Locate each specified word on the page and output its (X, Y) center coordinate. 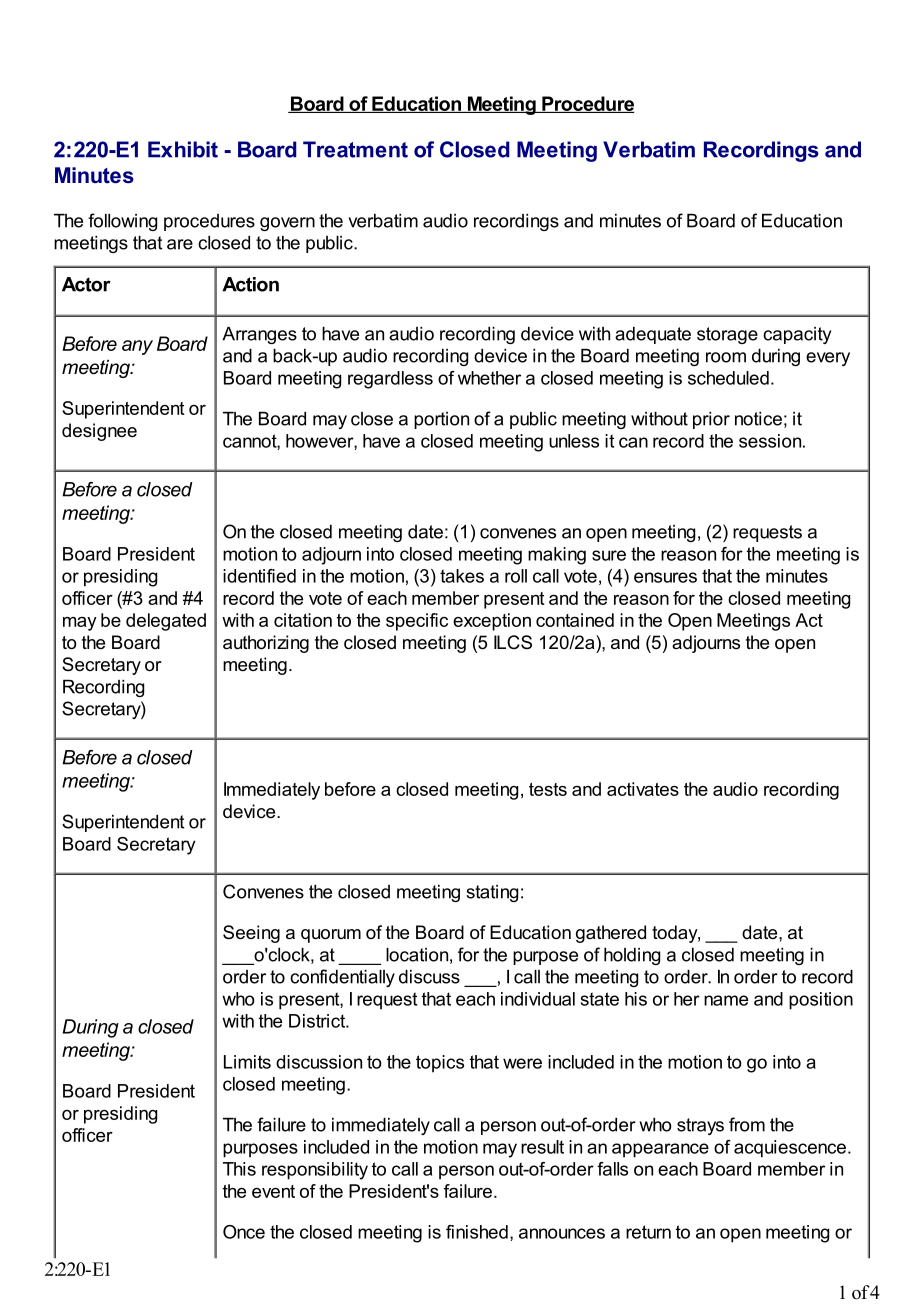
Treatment (355, 149)
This (239, 1169)
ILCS (513, 642)
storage (727, 335)
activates (643, 789)
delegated (166, 622)
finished (477, 1232)
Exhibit (183, 149)
